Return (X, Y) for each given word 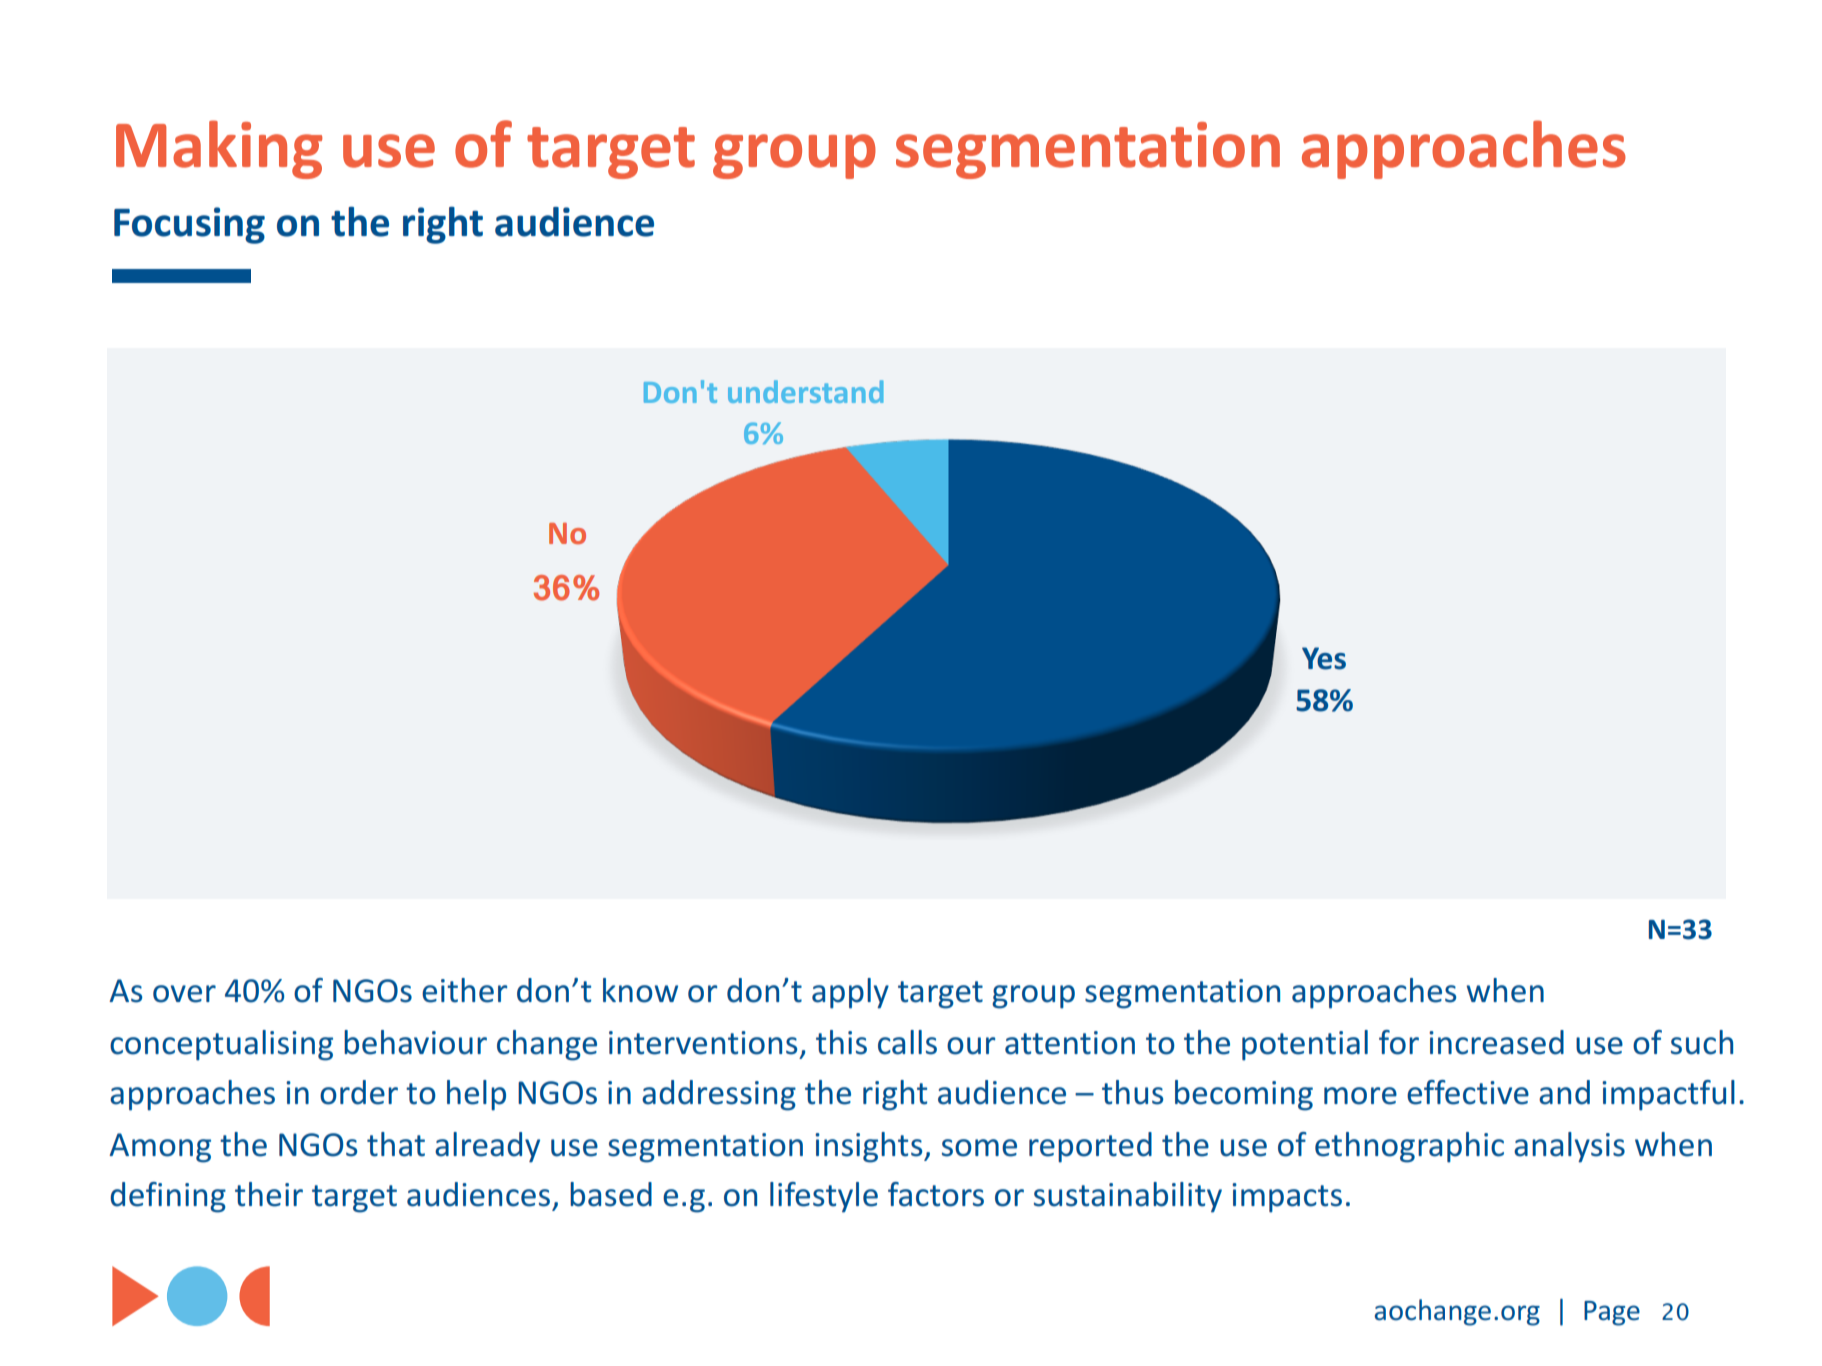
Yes (1324, 658)
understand (805, 391)
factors (936, 1194)
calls (907, 1042)
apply (850, 993)
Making (219, 149)
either (464, 990)
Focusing (189, 225)
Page (1612, 1313)
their (269, 1194)
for (1399, 1042)
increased (1496, 1042)
